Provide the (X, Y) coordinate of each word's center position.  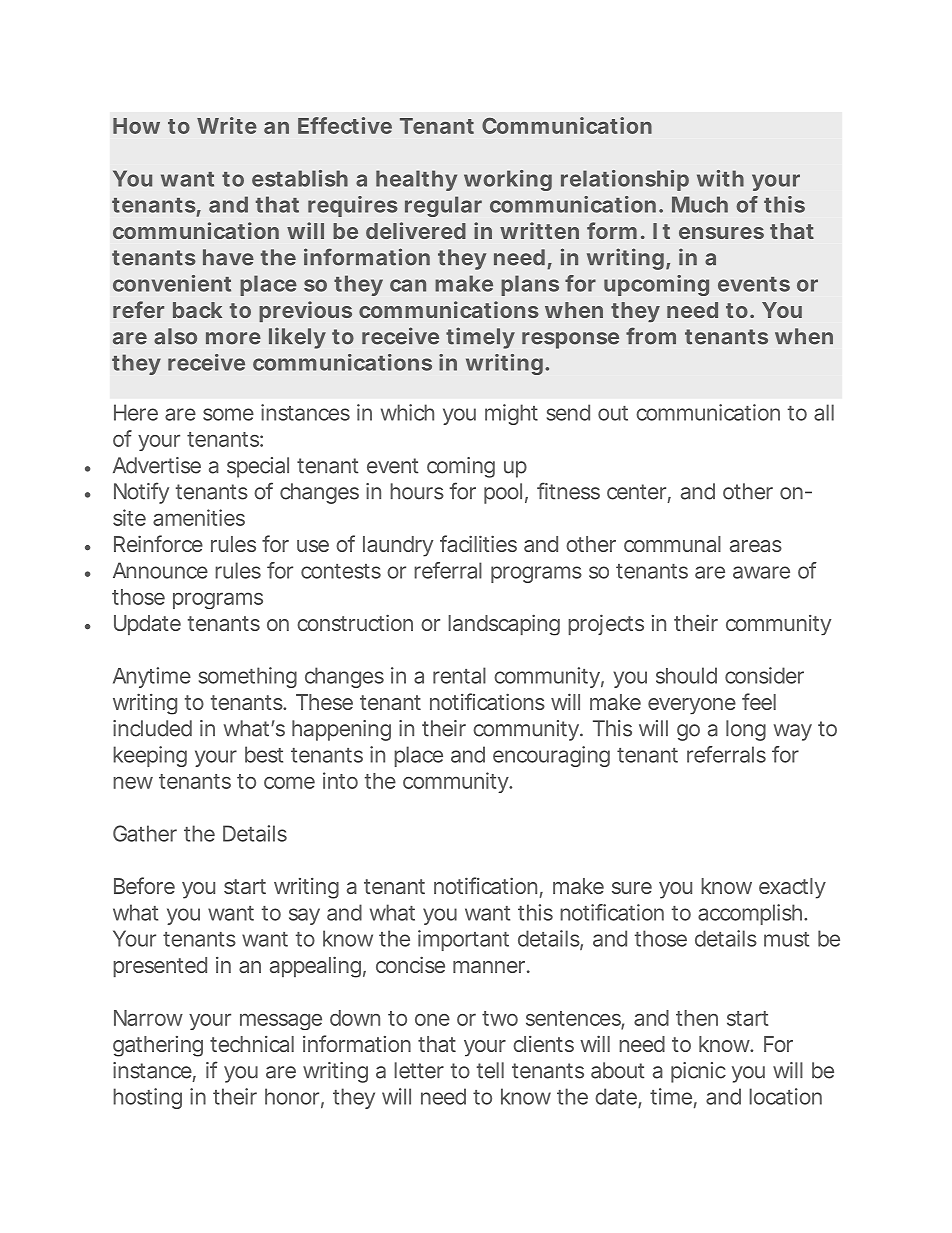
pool (503, 493)
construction (354, 622)
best (264, 754)
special (258, 467)
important (463, 940)
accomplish (749, 914)
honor (292, 1096)
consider (764, 675)
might (511, 414)
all (824, 412)
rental (459, 675)
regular (443, 206)
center (636, 492)
